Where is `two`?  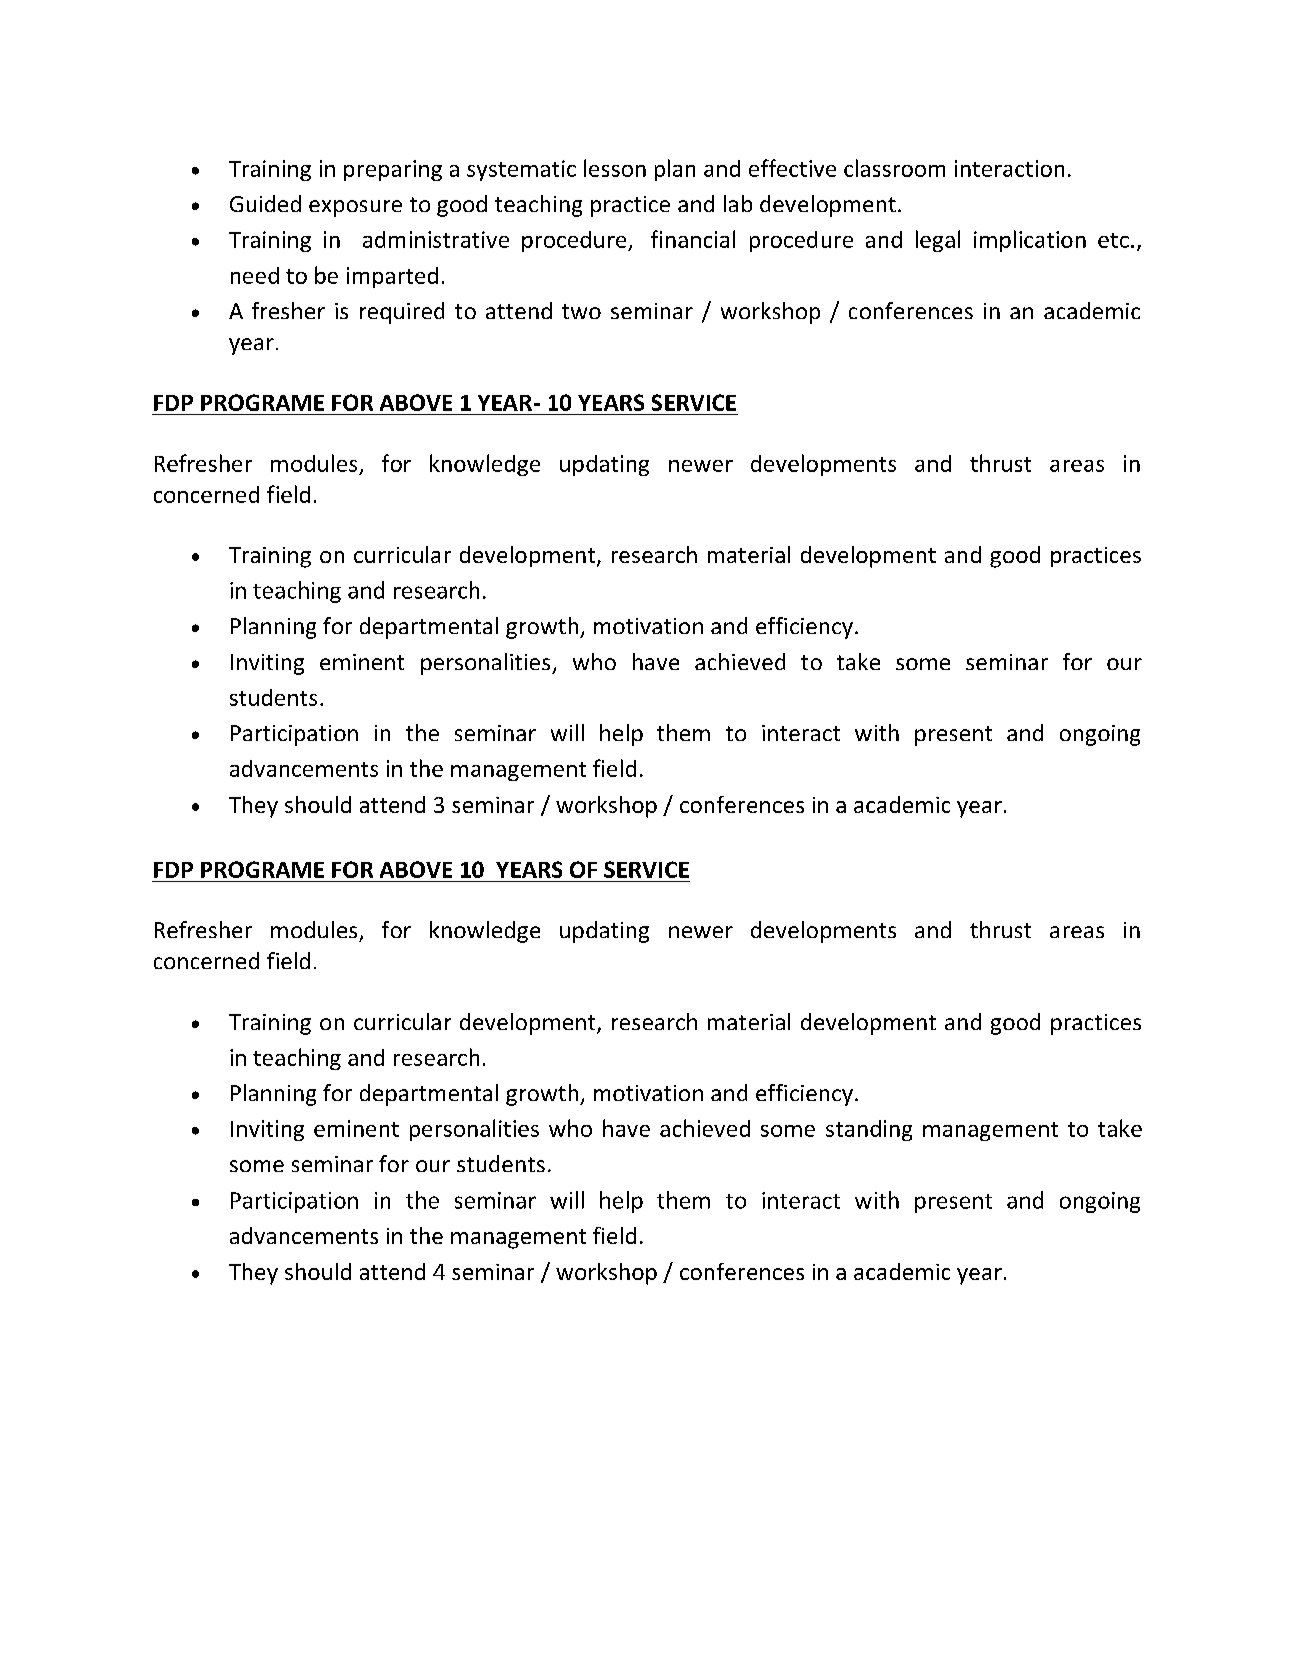 two is located at coordinates (581, 311).
